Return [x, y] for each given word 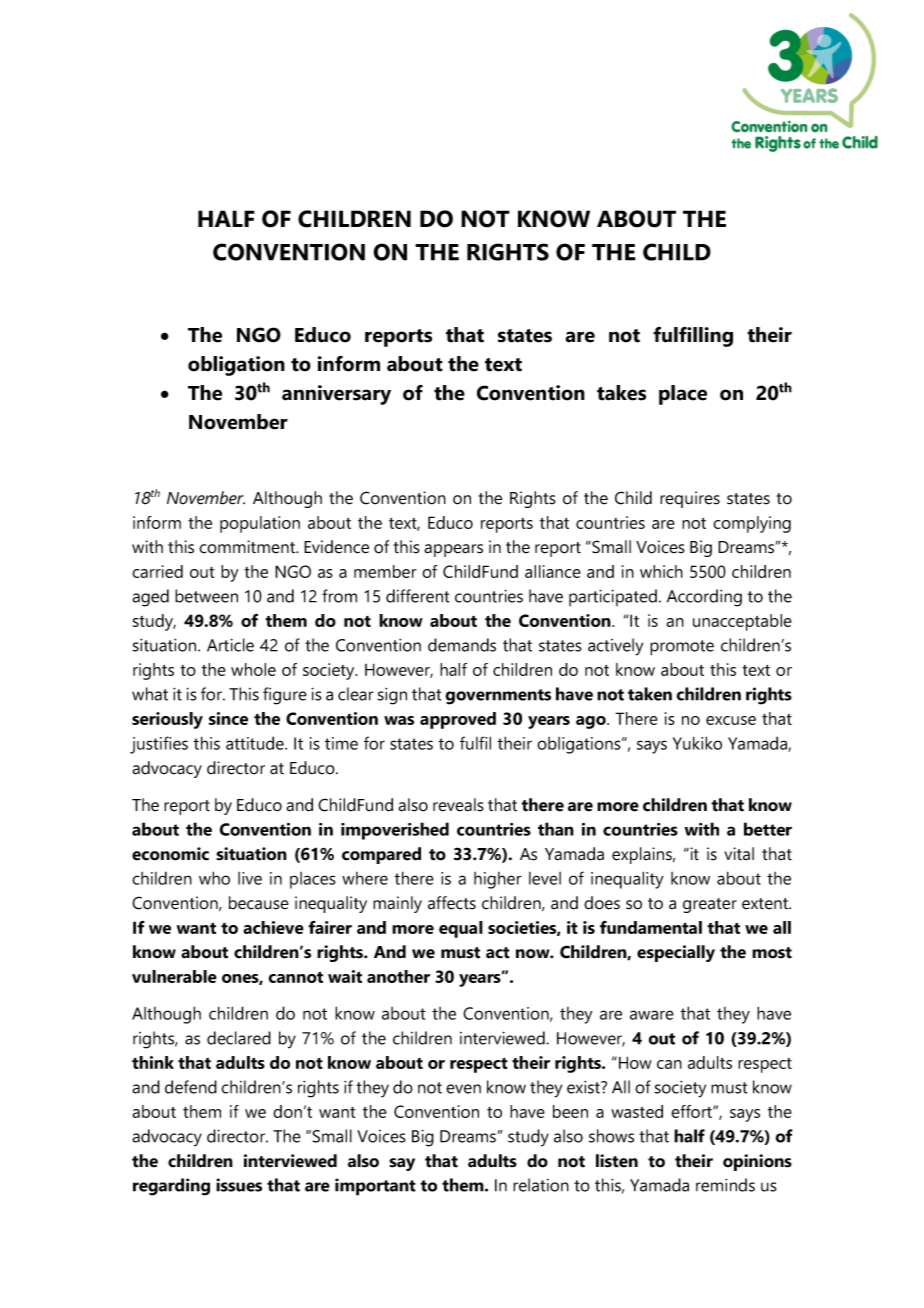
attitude [256, 743]
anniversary [336, 395]
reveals [458, 805]
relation [541, 1185]
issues [239, 1185]
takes [621, 393]
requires [690, 499]
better [768, 829]
